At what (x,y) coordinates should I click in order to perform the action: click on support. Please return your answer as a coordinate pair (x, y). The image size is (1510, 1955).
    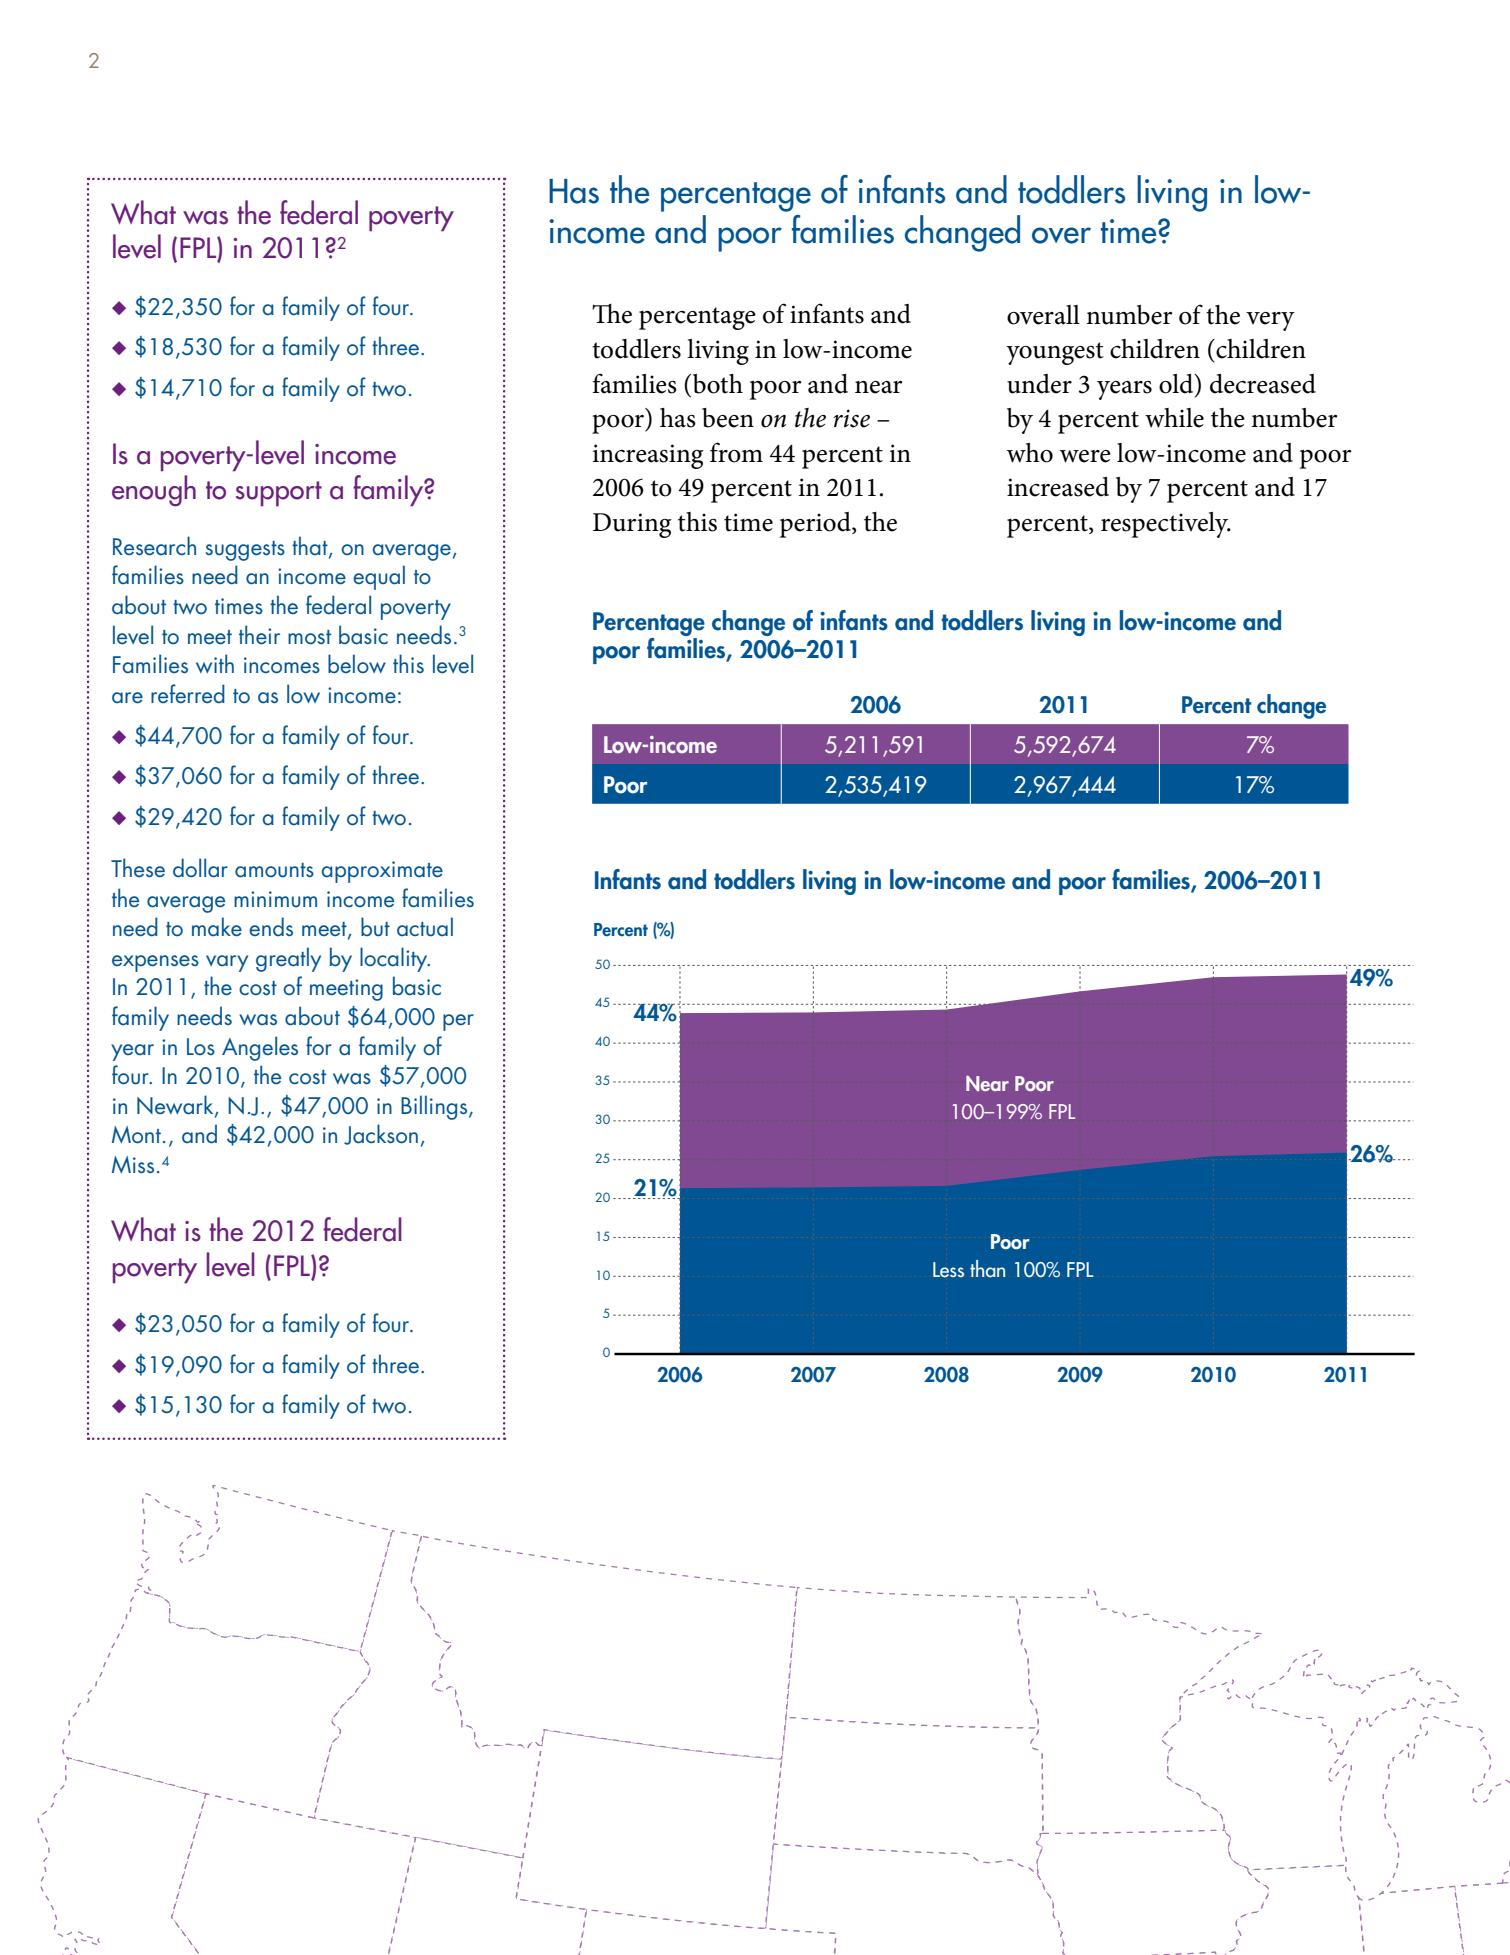
    Looking at the image, I should click on (279, 494).
